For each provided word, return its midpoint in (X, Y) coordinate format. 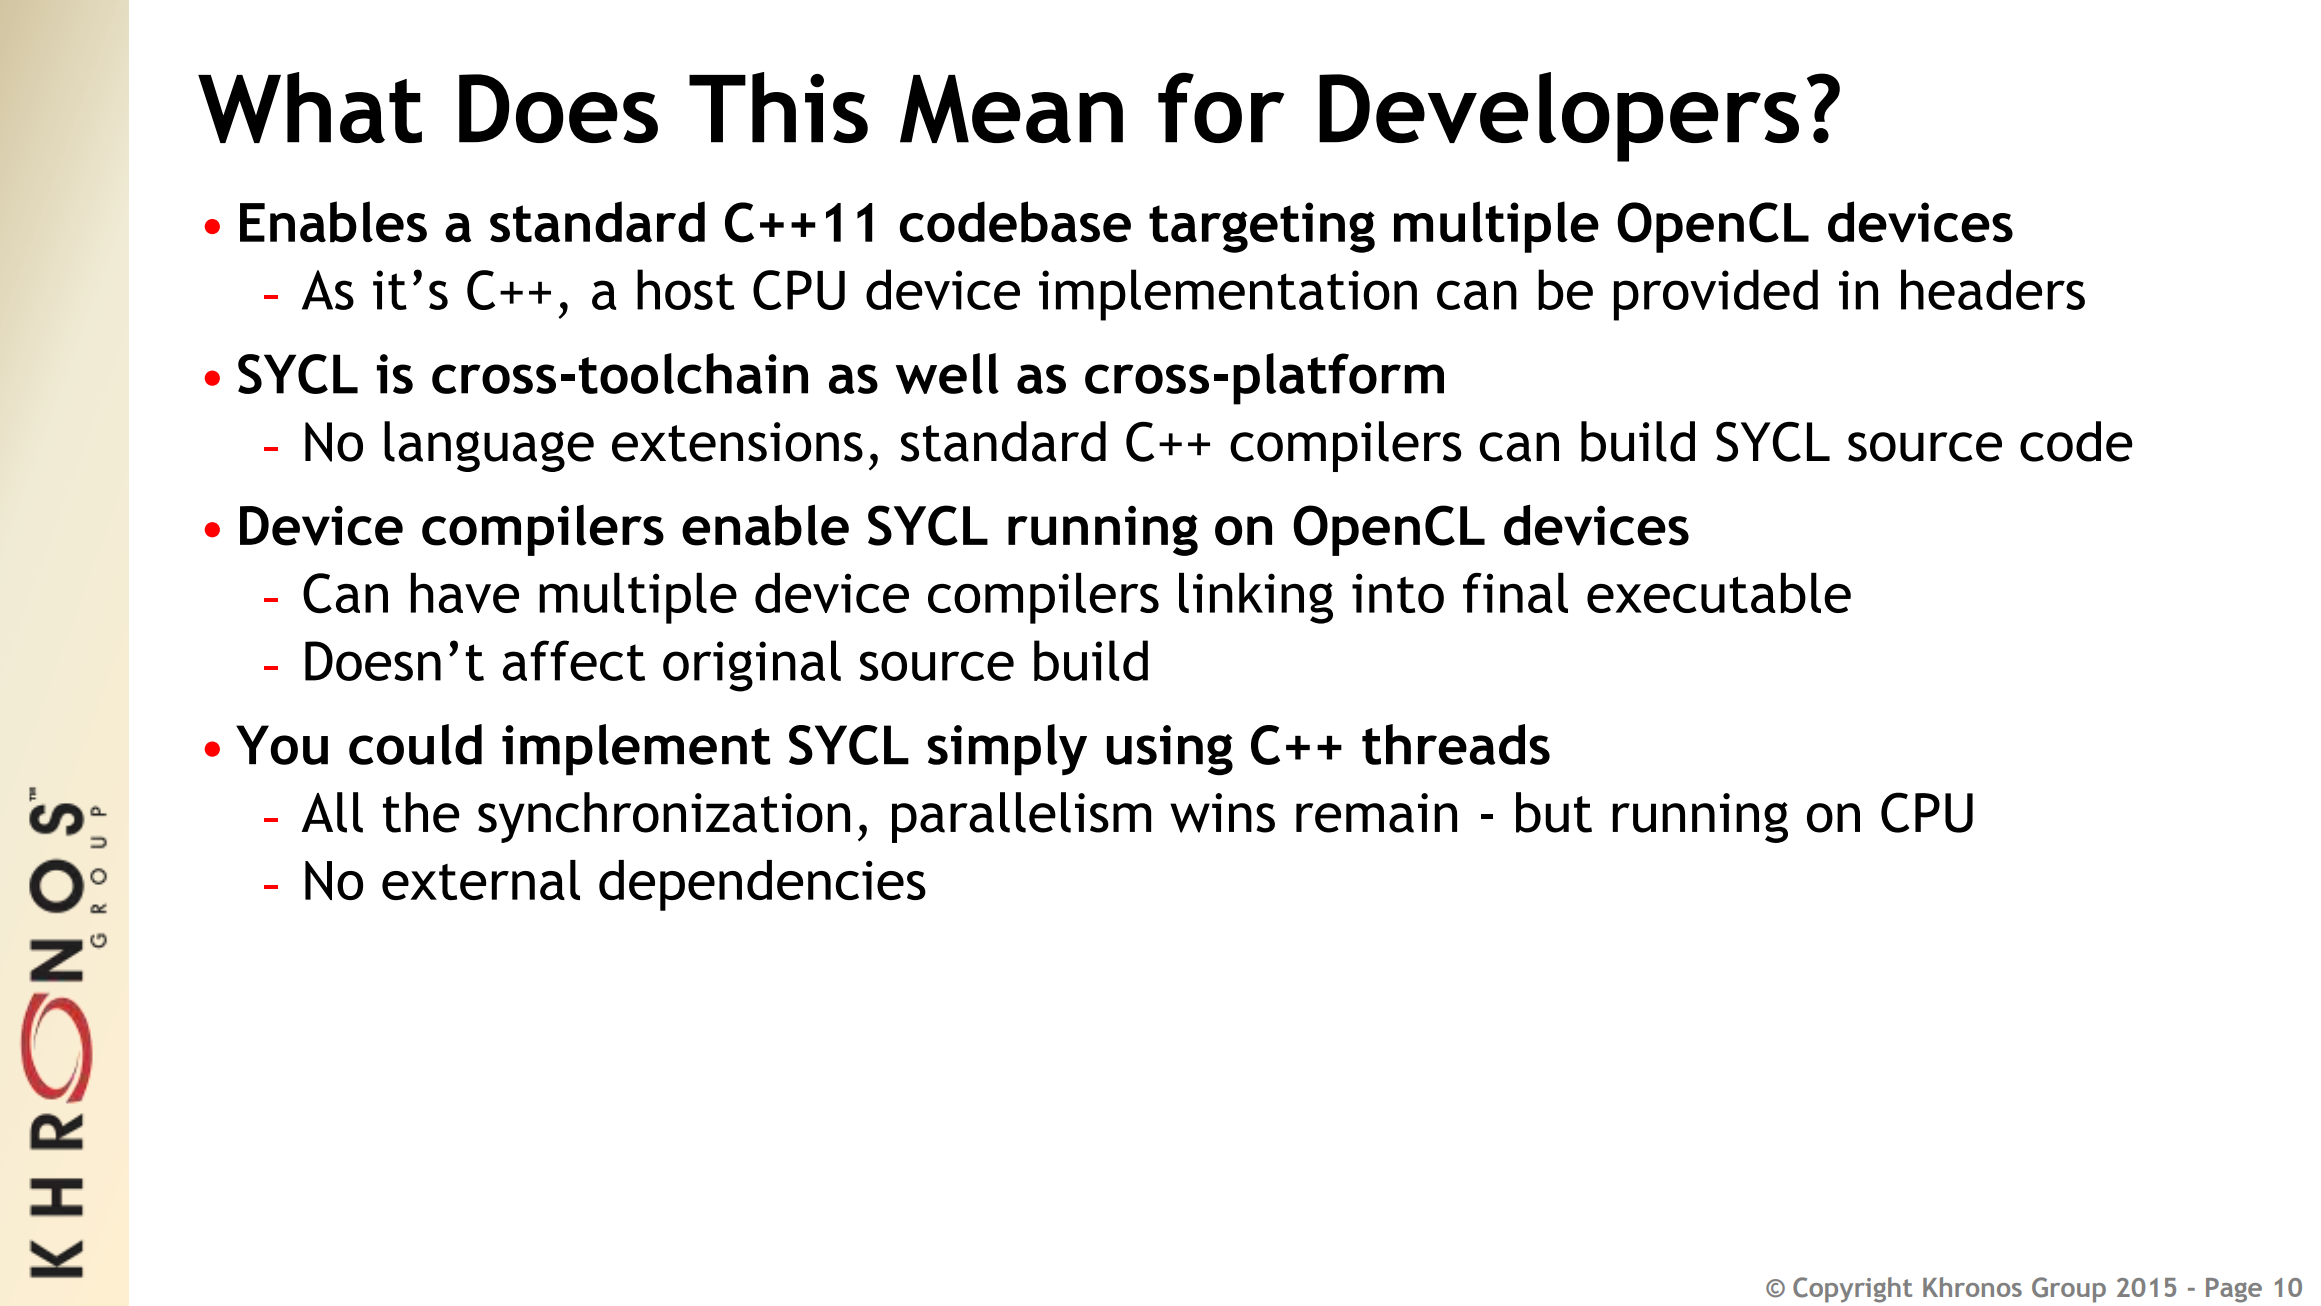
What (310, 107)
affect (574, 660)
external (481, 880)
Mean (1011, 109)
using (1170, 750)
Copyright (1852, 1290)
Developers (1559, 117)
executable (1719, 592)
